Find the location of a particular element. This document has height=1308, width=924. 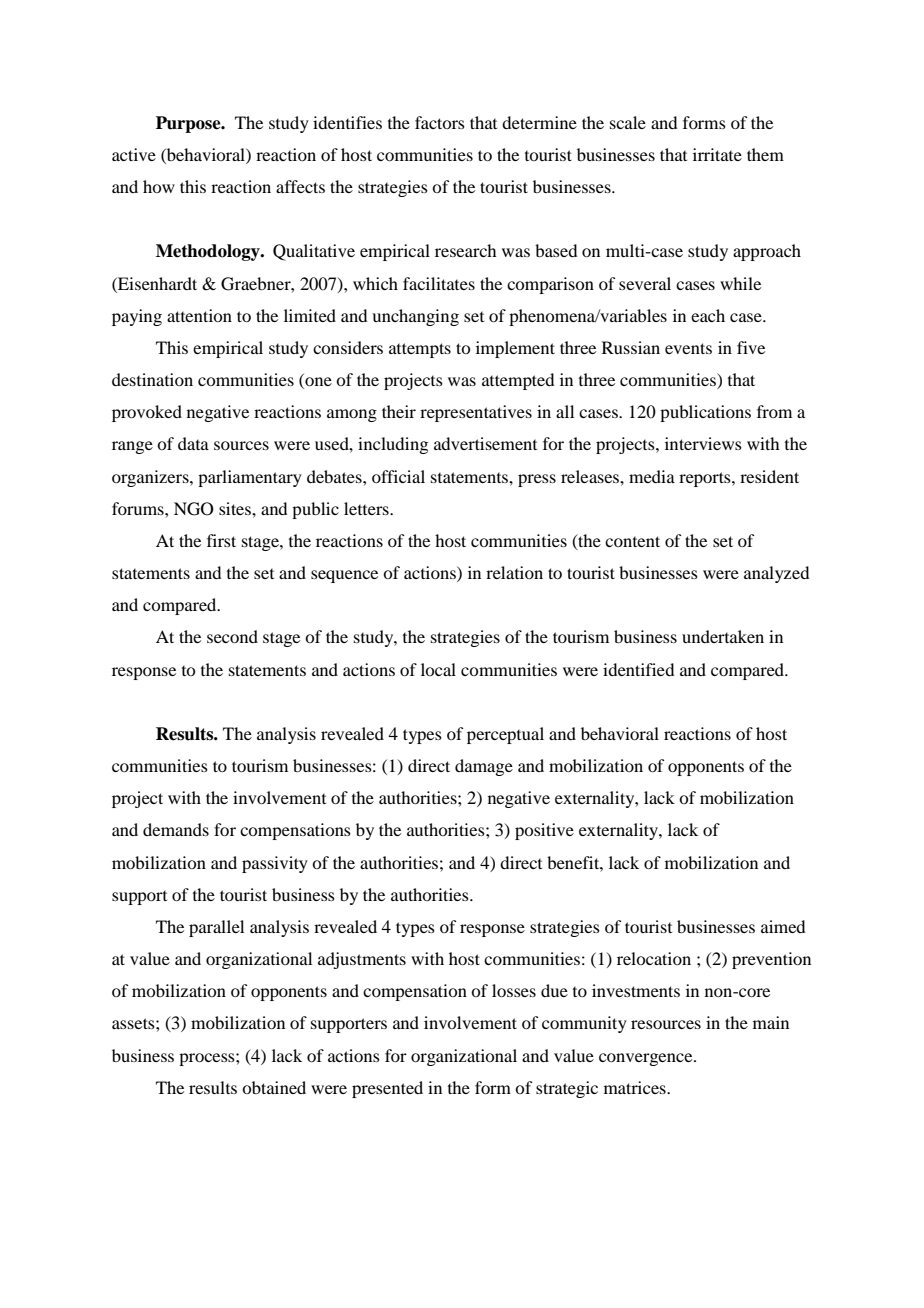

irritate is located at coordinates (717, 154).
